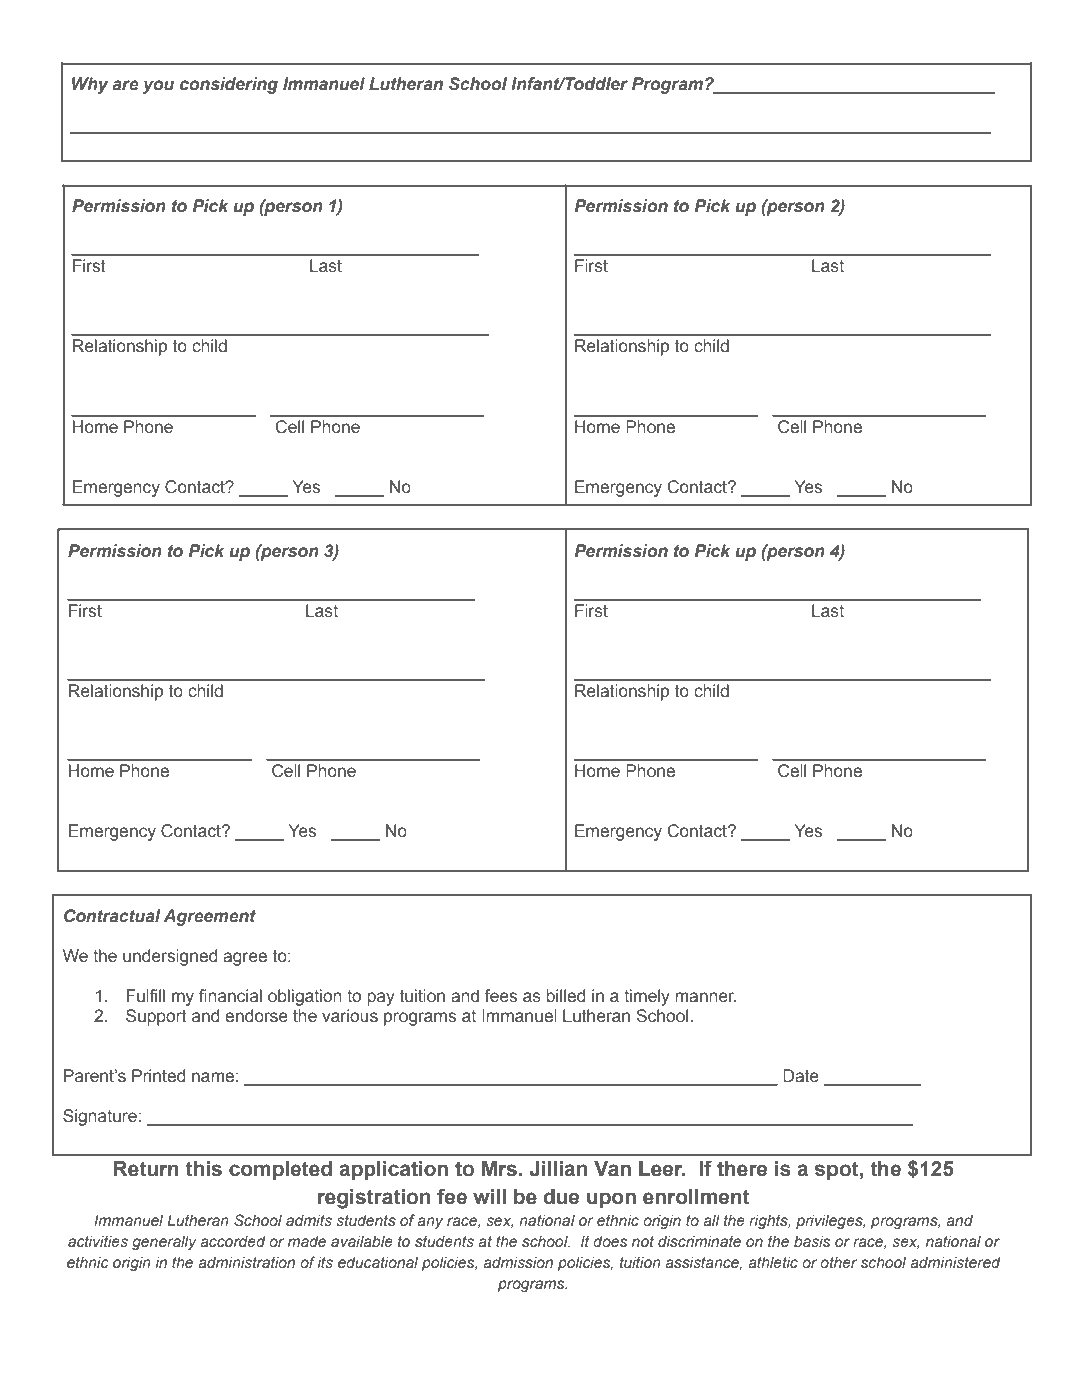  What do you see at coordinates (158, 87) in the screenshot?
I see `you` at bounding box center [158, 87].
